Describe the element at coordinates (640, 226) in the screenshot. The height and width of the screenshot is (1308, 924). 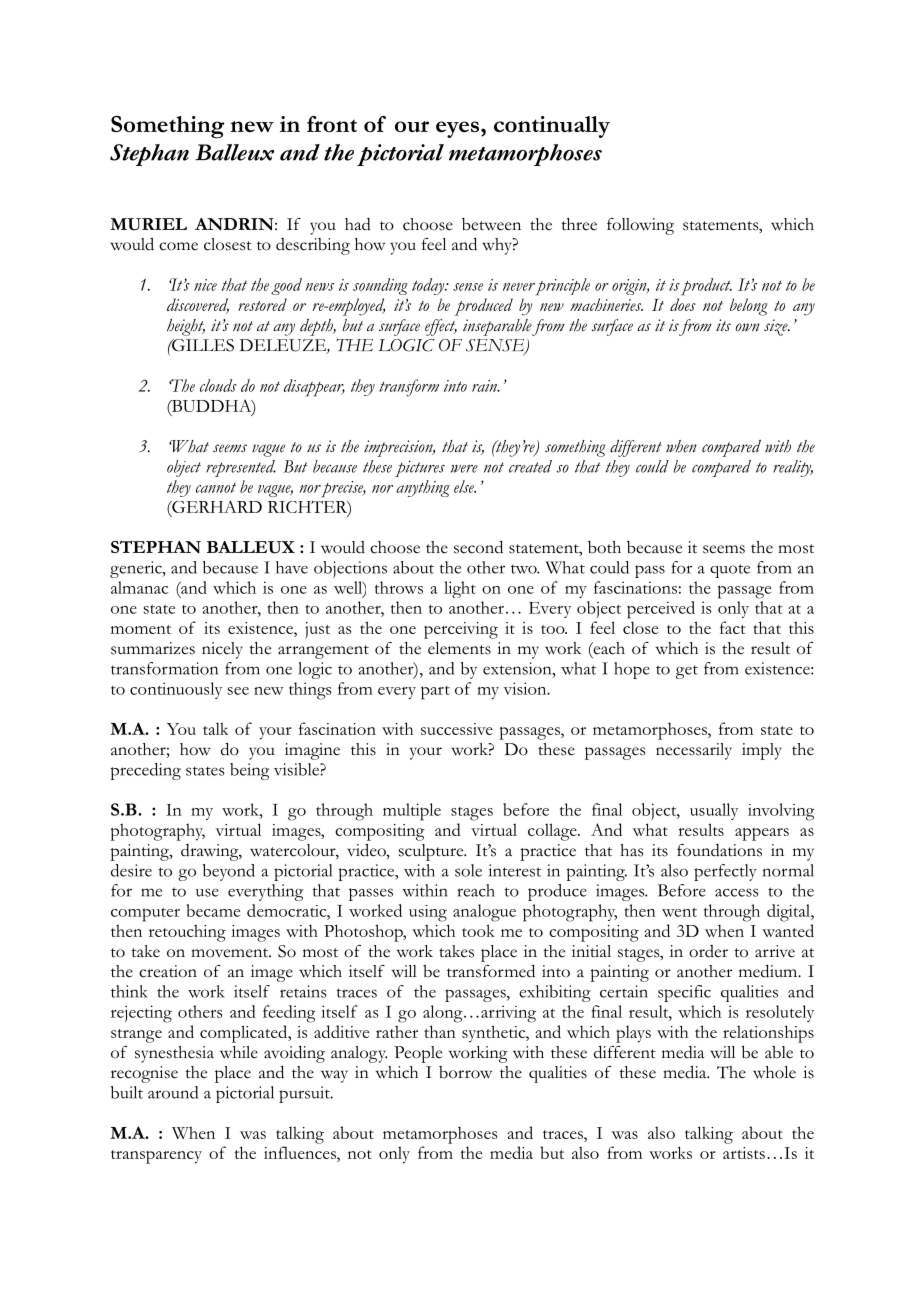
I see `following` at that location.
